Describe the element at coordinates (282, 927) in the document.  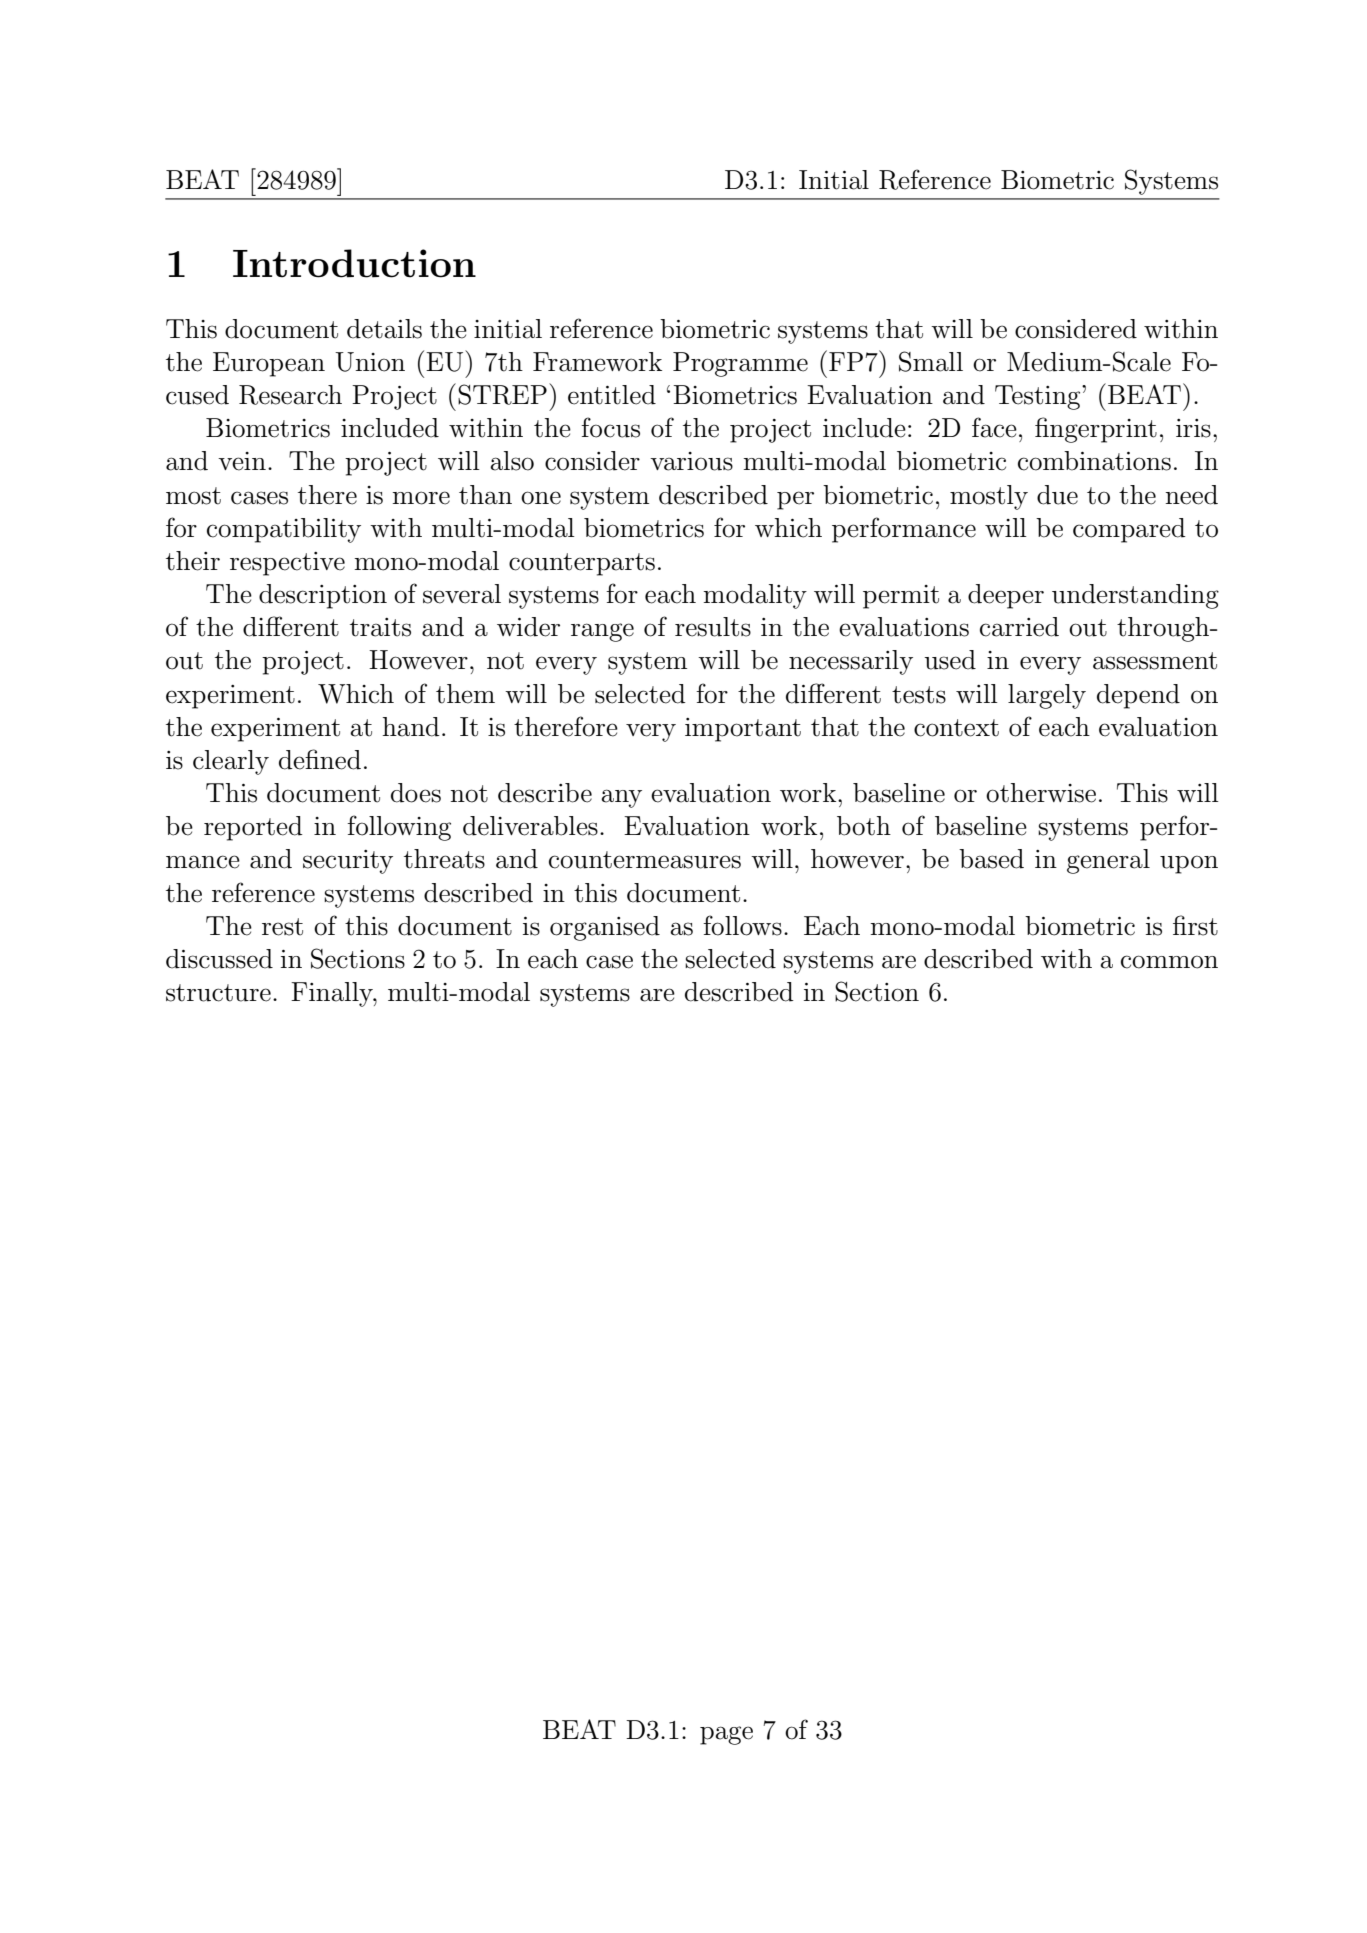
I see `rest` at that location.
